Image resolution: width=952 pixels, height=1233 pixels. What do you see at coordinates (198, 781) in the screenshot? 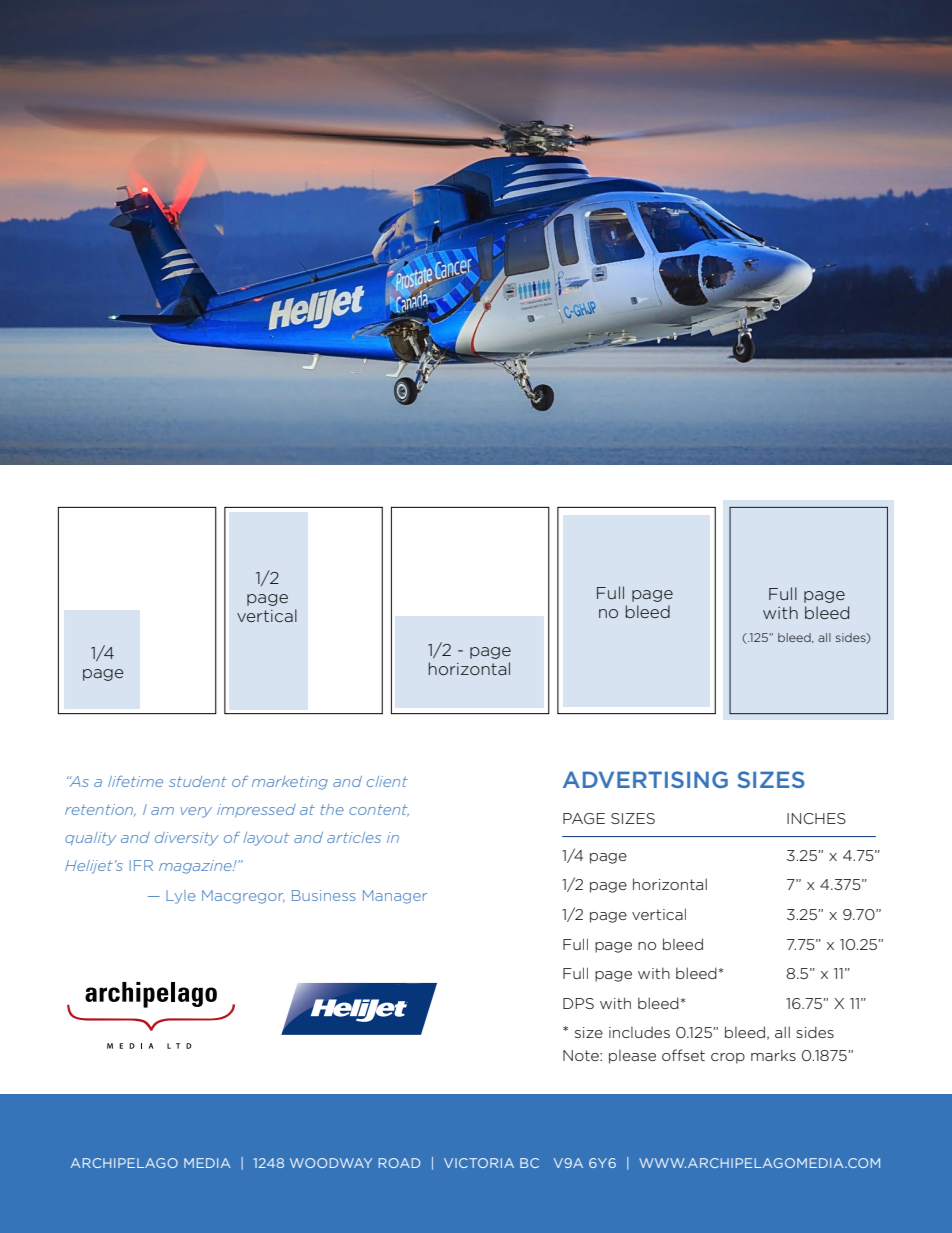
I see `student` at bounding box center [198, 781].
